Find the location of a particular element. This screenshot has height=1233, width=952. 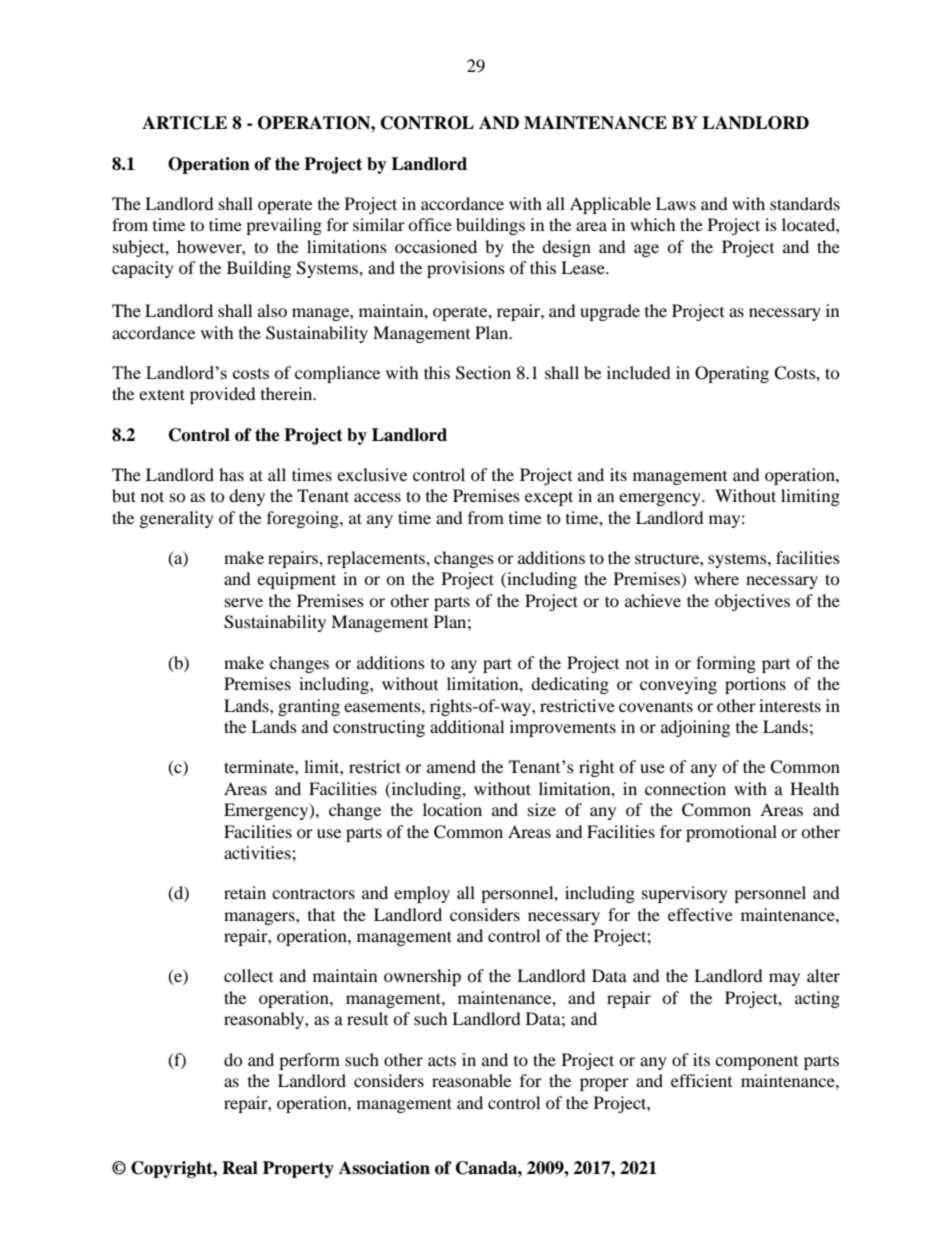

Real is located at coordinates (240, 1168).
